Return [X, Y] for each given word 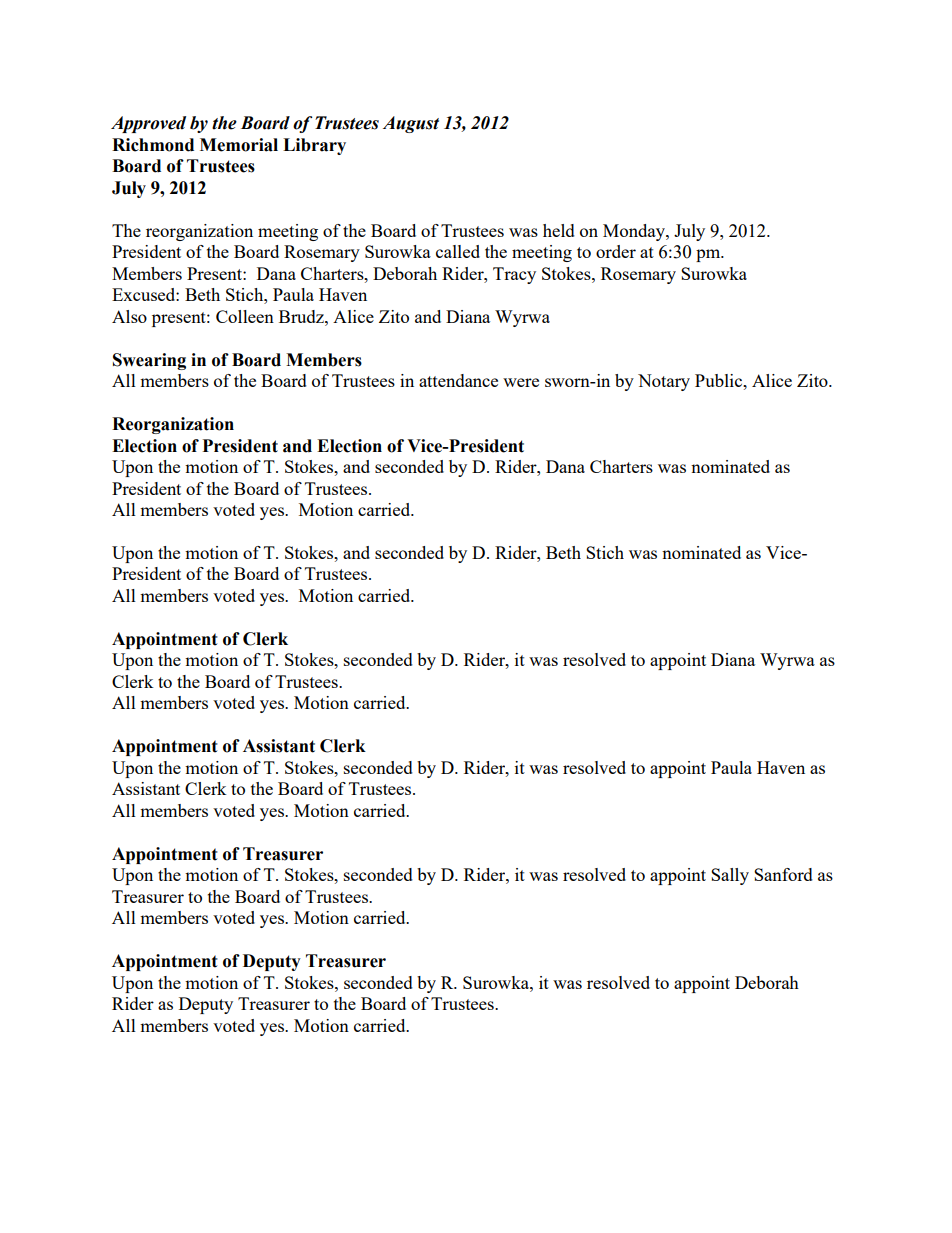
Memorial [239, 145]
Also [129, 316]
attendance [458, 380]
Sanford [783, 874]
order [616, 251]
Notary [664, 382]
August [411, 124]
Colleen [245, 316]
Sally [730, 876]
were [521, 382]
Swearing [149, 361]
